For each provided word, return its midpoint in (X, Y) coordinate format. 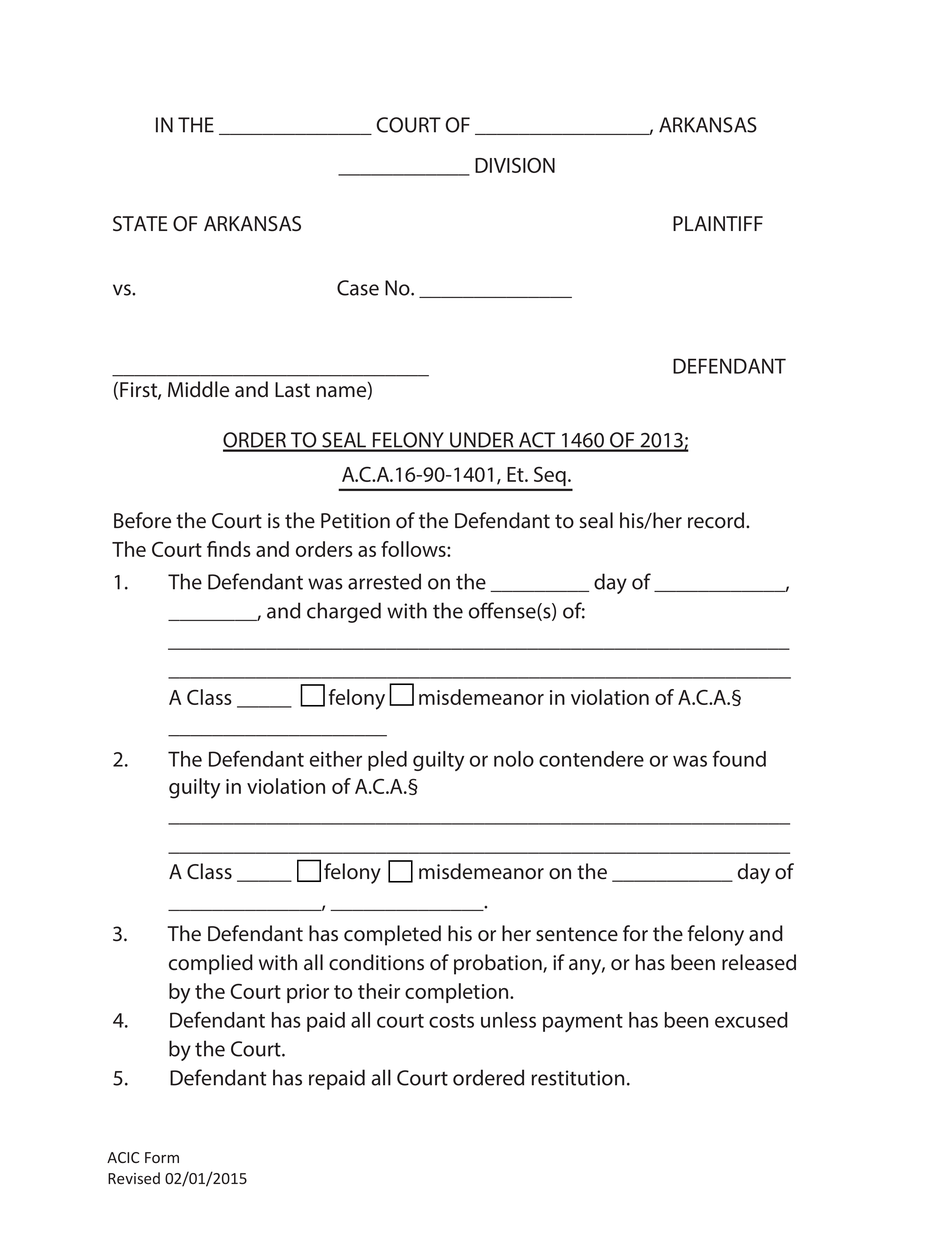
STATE (140, 223)
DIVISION (515, 165)
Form (162, 1157)
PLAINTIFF (718, 223)
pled (387, 761)
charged (344, 612)
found (739, 758)
